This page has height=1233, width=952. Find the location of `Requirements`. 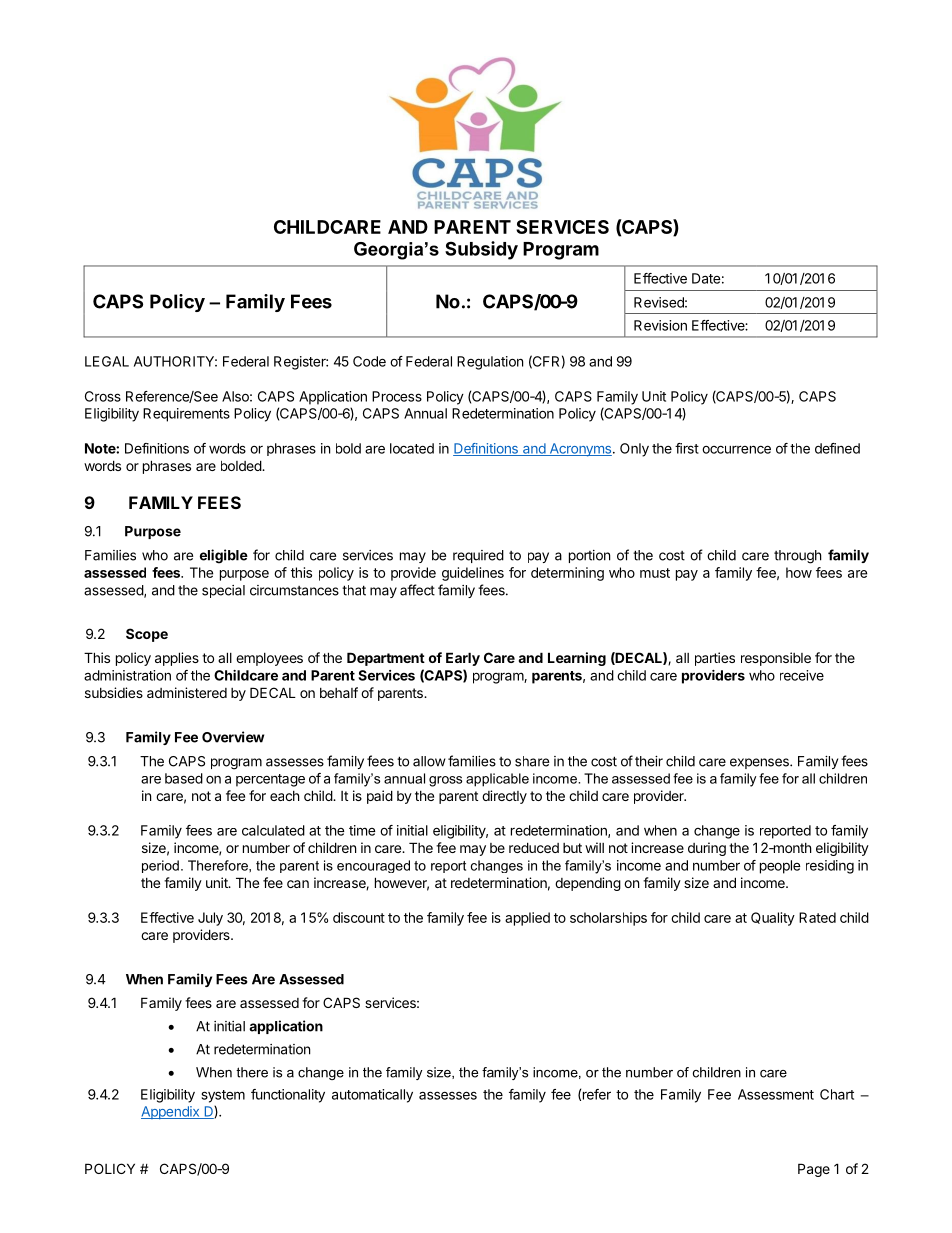

Requirements is located at coordinates (186, 415).
